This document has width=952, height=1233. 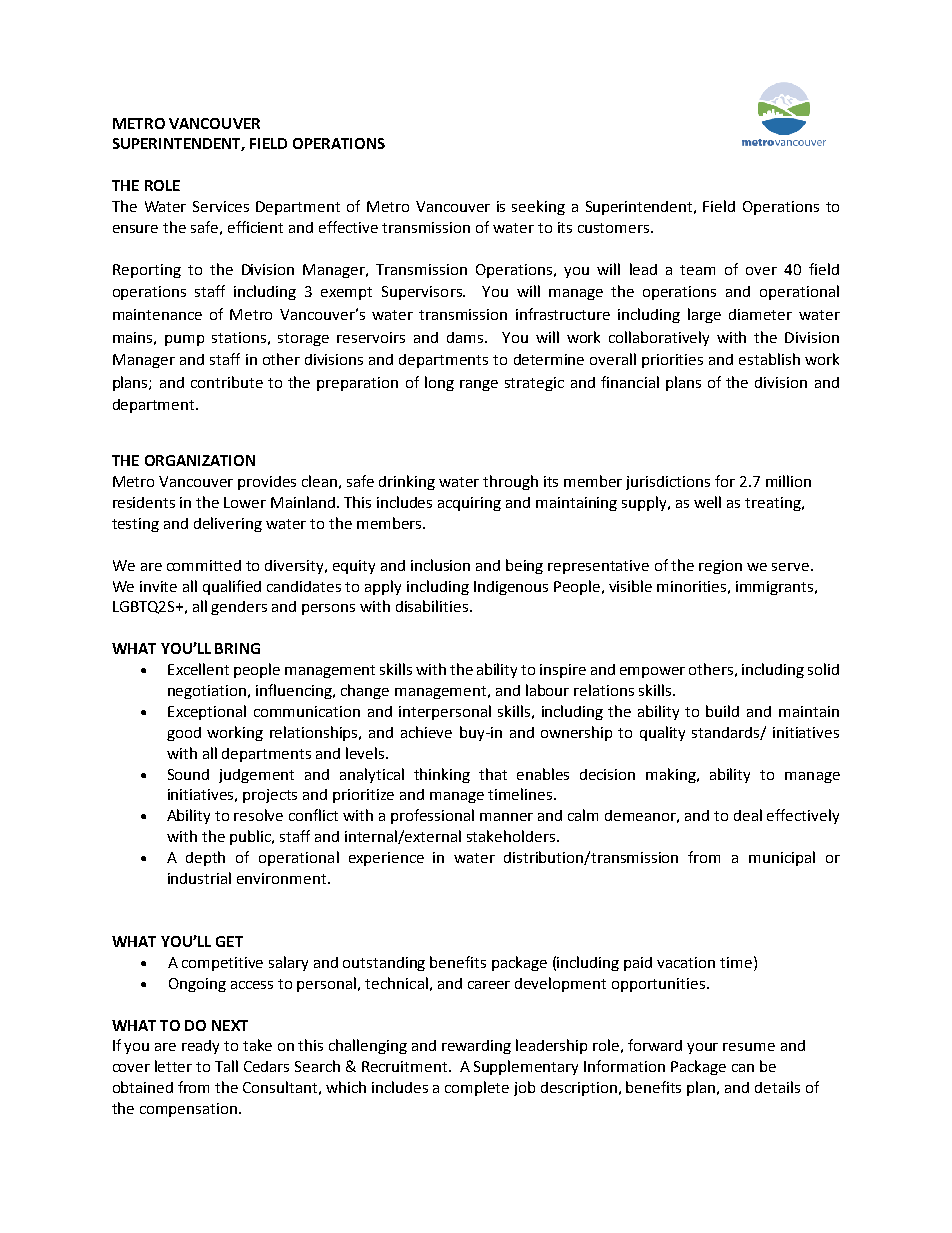 What do you see at coordinates (184, 734) in the document?
I see `good` at bounding box center [184, 734].
